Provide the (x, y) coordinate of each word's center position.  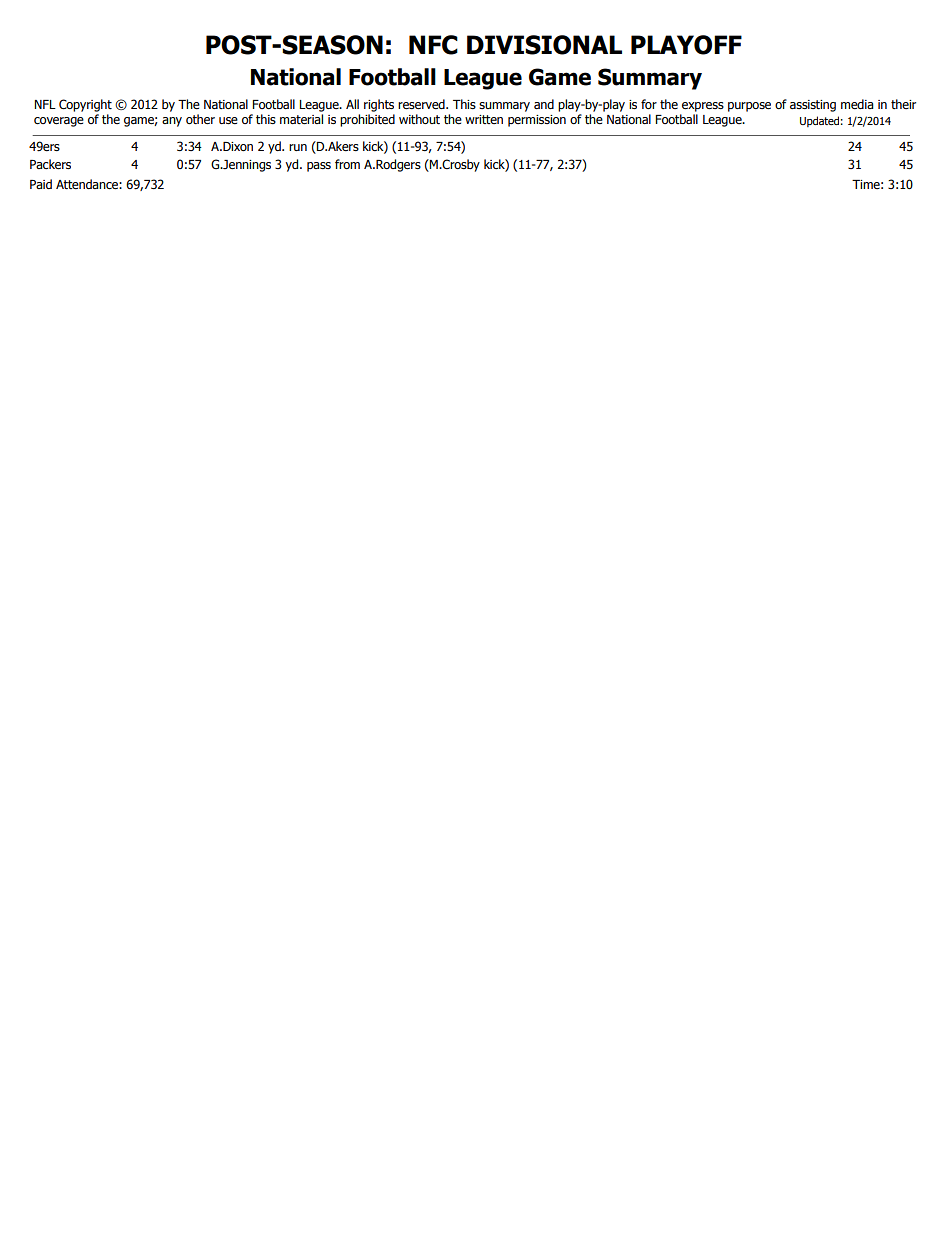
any (172, 122)
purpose (749, 107)
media (857, 104)
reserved (422, 104)
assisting (813, 106)
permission (537, 121)
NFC (433, 45)
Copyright (85, 105)
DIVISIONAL (544, 45)
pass (319, 167)
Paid (41, 184)
